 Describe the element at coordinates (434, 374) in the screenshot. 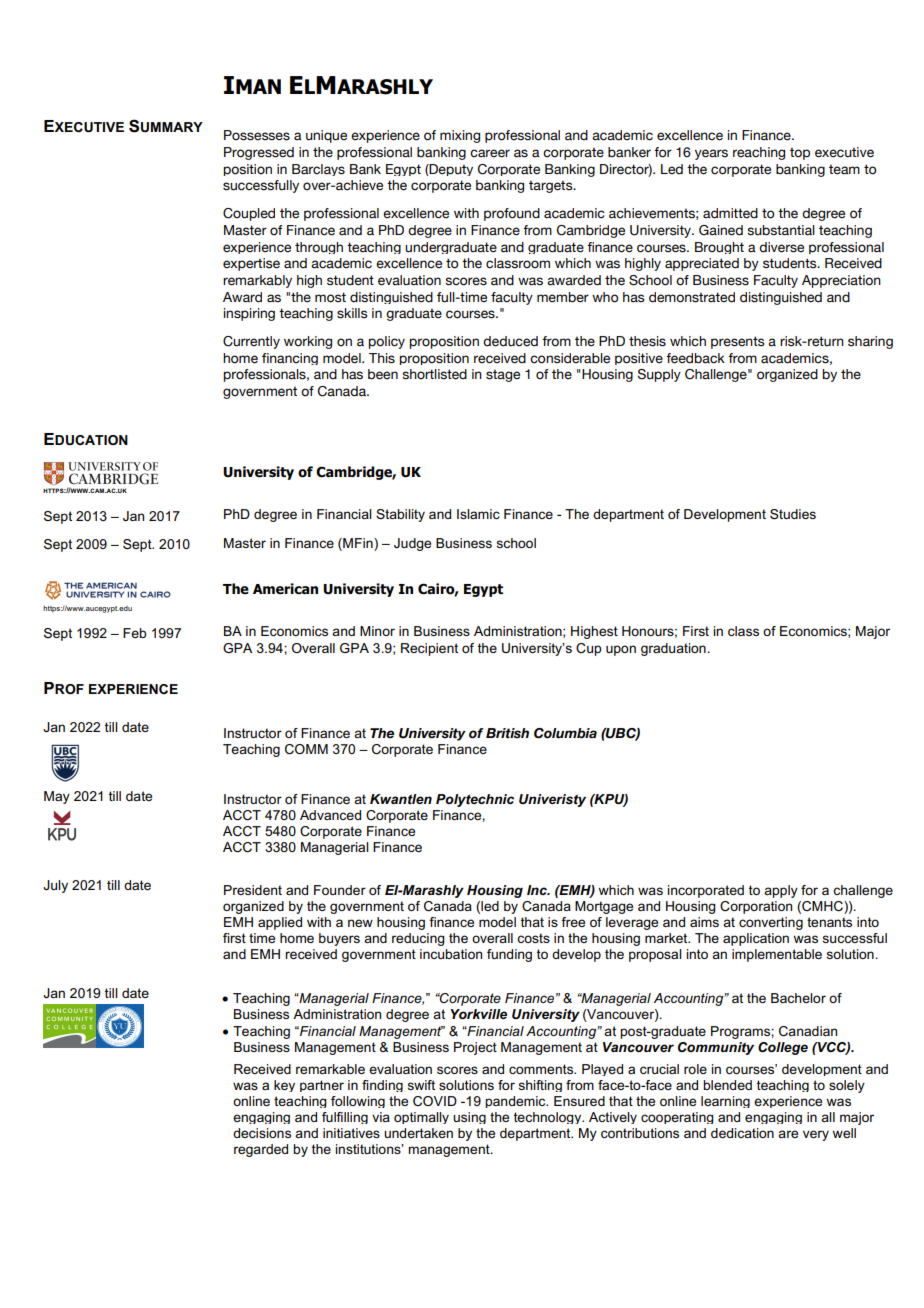

I see `shortlisted` at that location.
